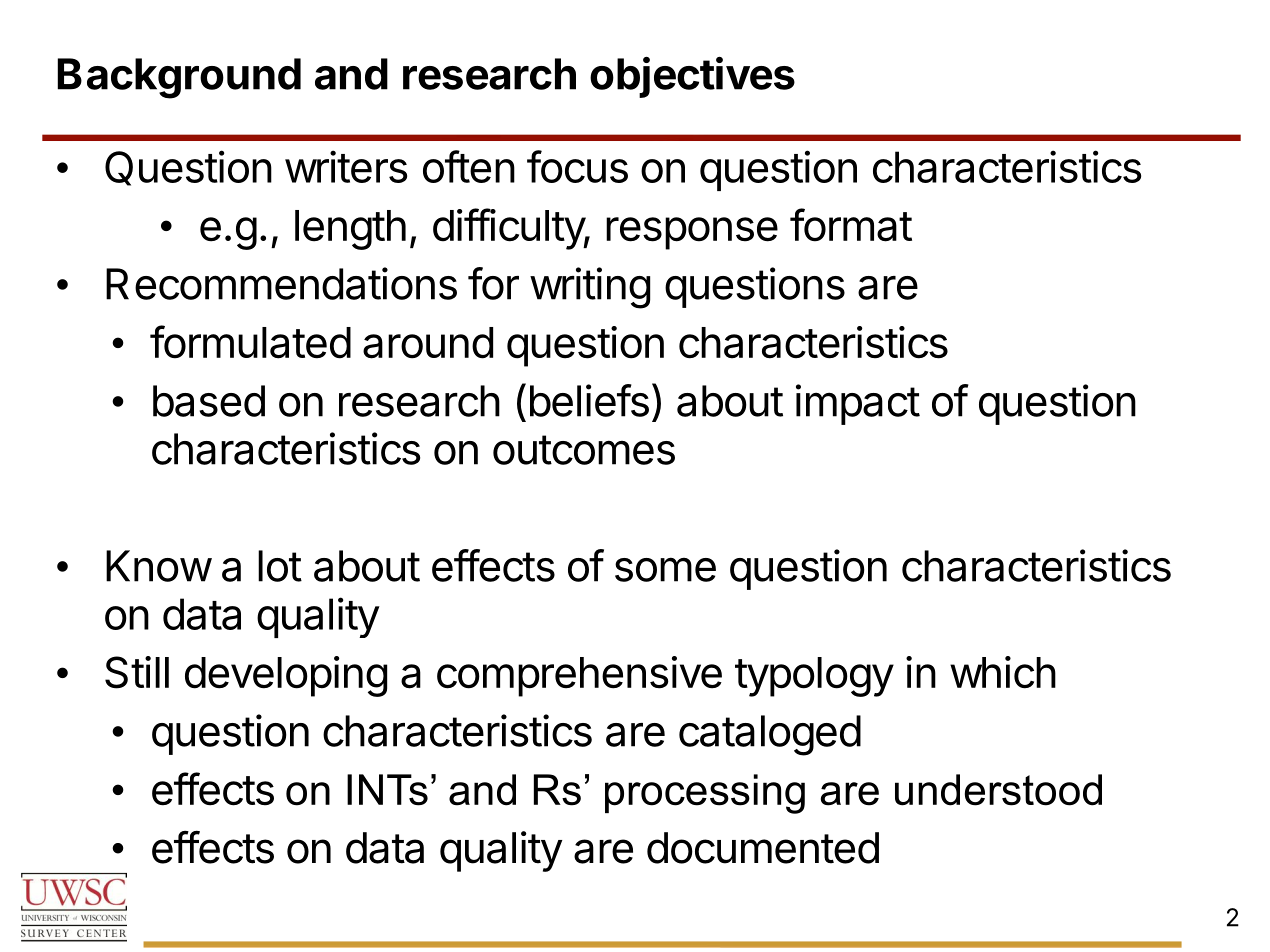 The height and width of the image is (952, 1270). I want to click on impact, so click(858, 404).
